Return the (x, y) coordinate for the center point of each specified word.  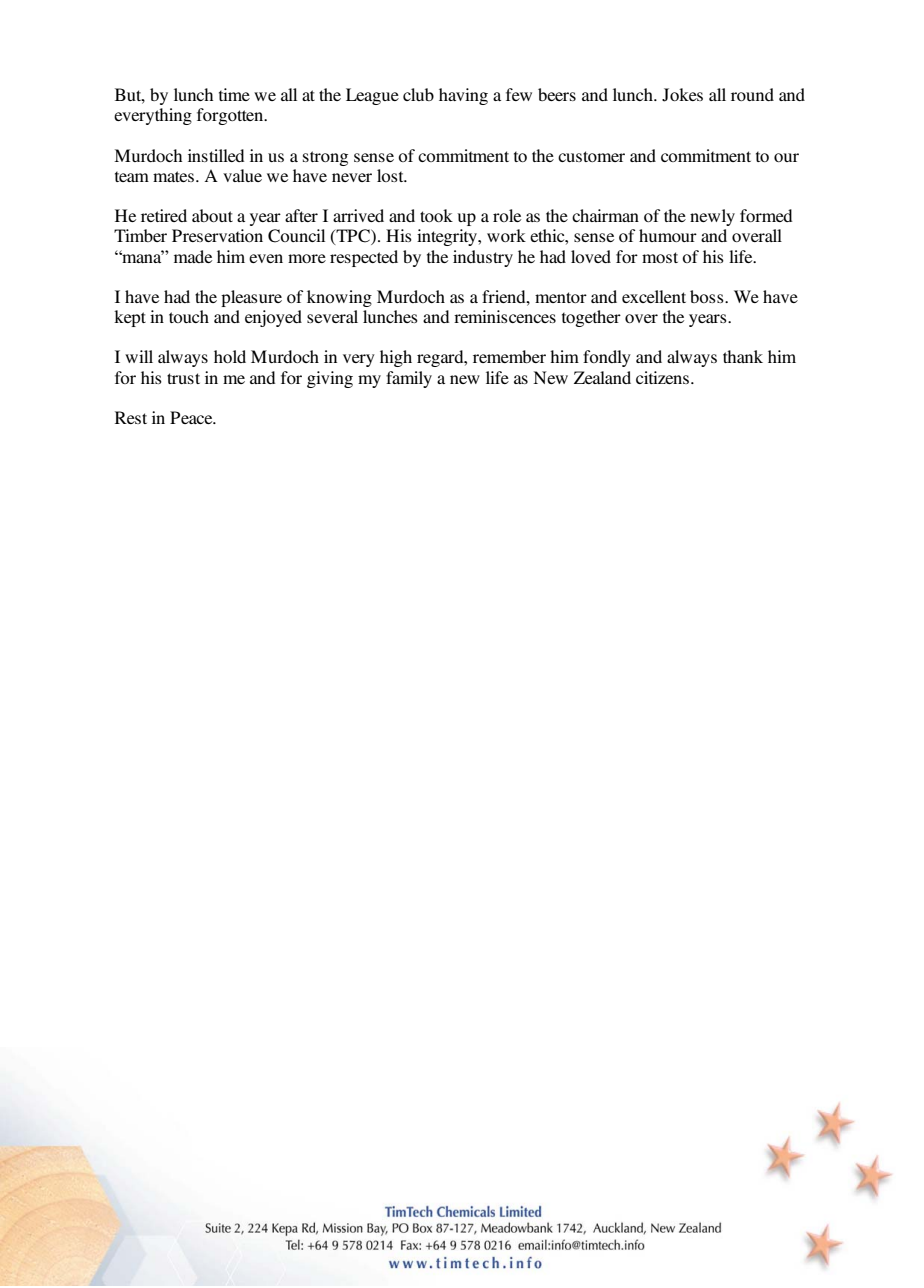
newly (712, 217)
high (396, 358)
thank (743, 356)
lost (391, 175)
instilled (216, 155)
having (463, 96)
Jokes (682, 95)
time (234, 94)
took (436, 215)
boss (708, 296)
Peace (192, 417)
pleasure (251, 298)
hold (230, 356)
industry (483, 258)
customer (591, 156)
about (212, 215)
